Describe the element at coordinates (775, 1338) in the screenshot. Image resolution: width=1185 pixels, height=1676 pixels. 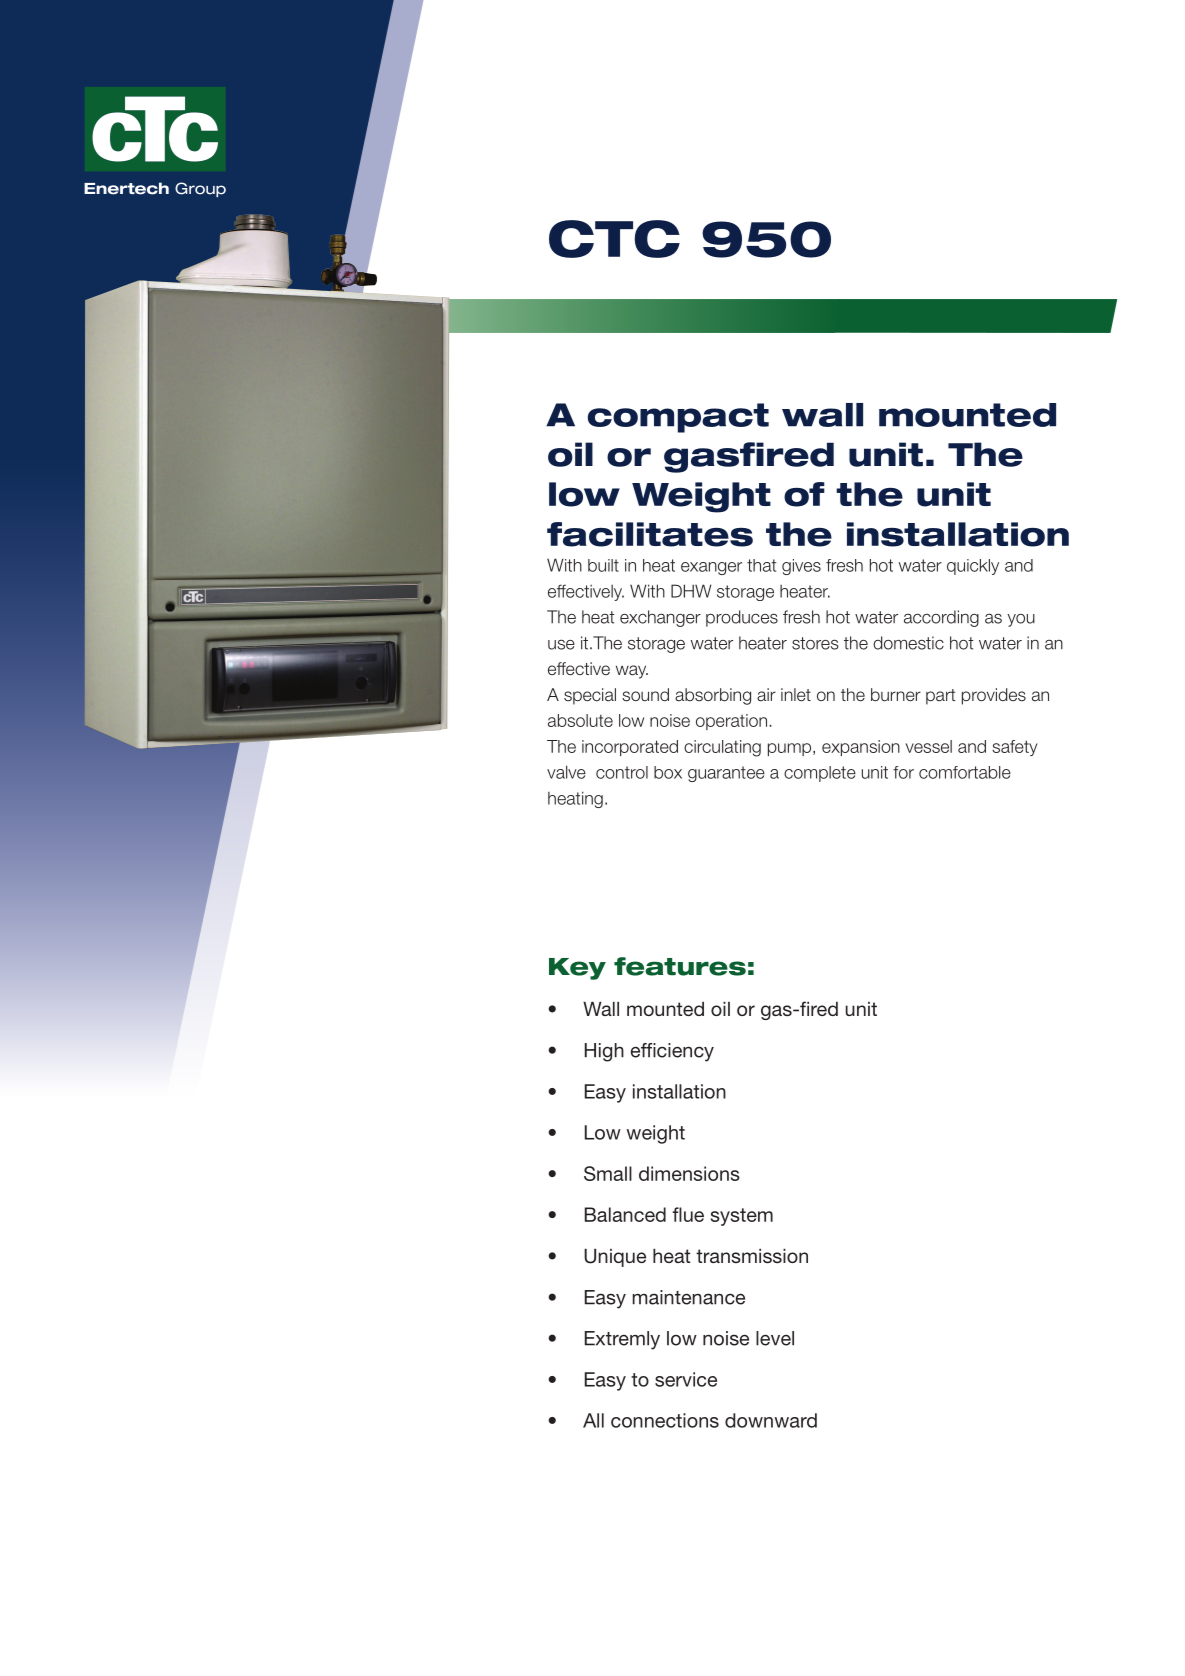
I see `level` at that location.
